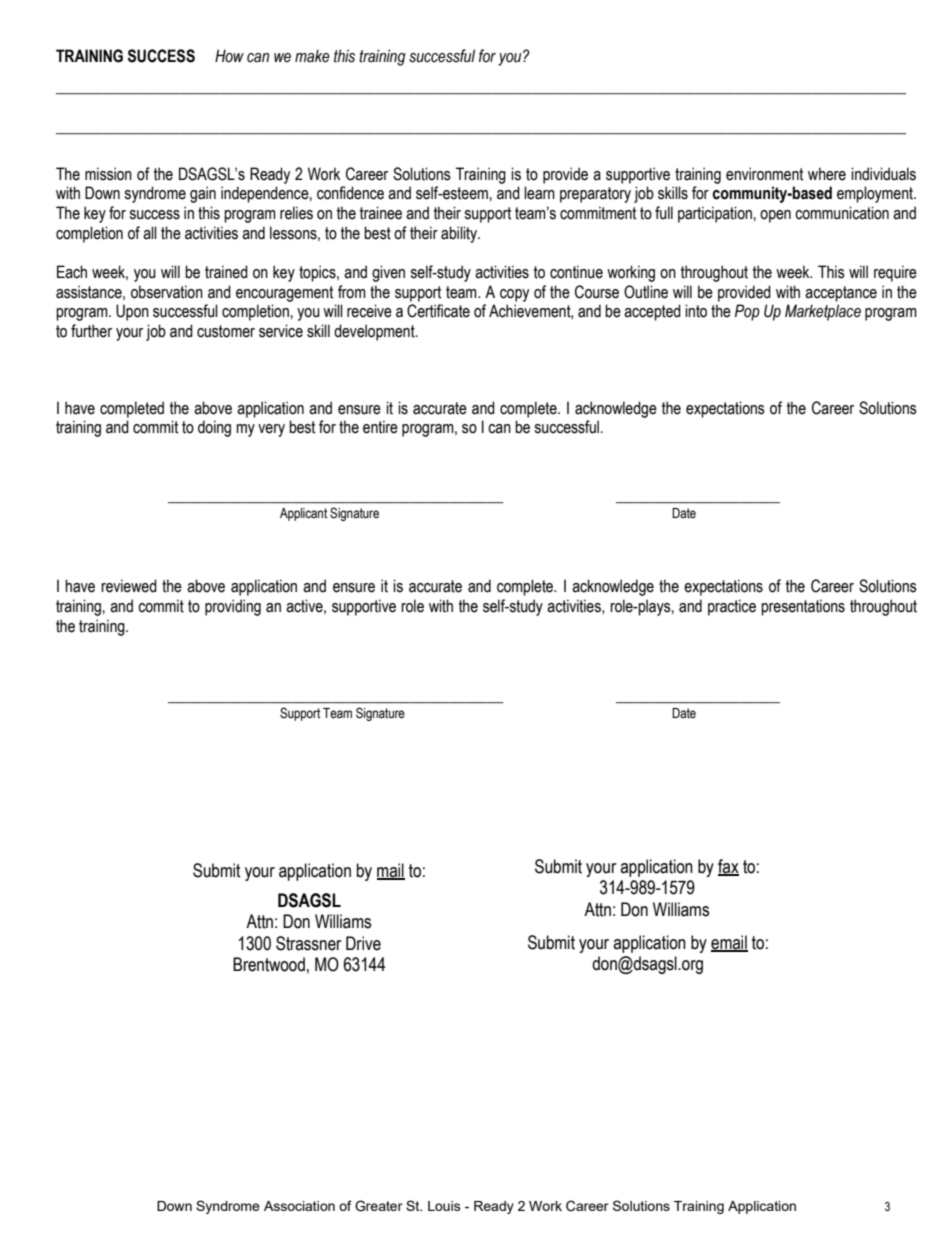  Describe the element at coordinates (444, 1206) in the screenshot. I see `Louis` at that location.
